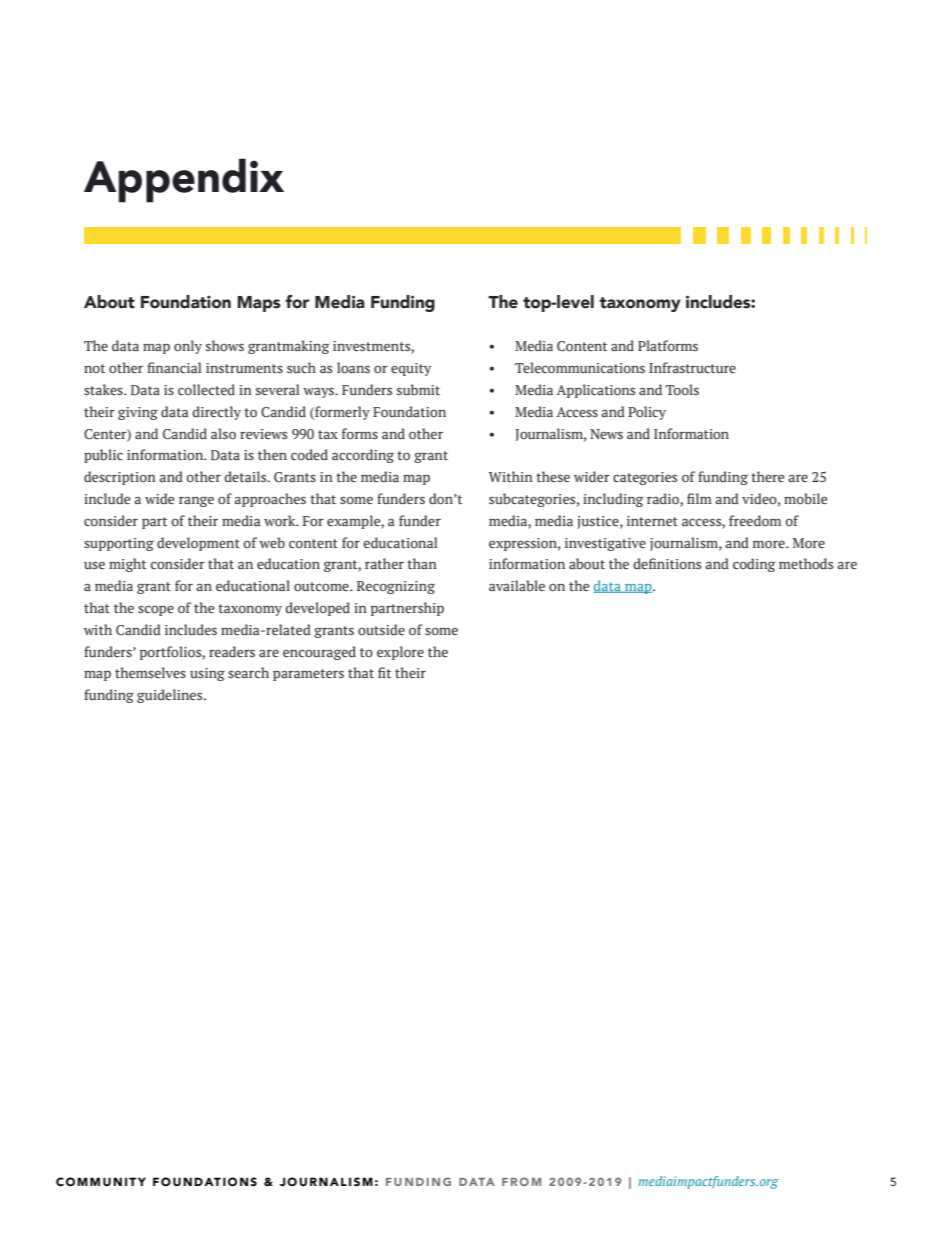 This screenshot has height=1233, width=952. Describe the element at coordinates (647, 413) in the screenshot. I see `Policy` at that location.
